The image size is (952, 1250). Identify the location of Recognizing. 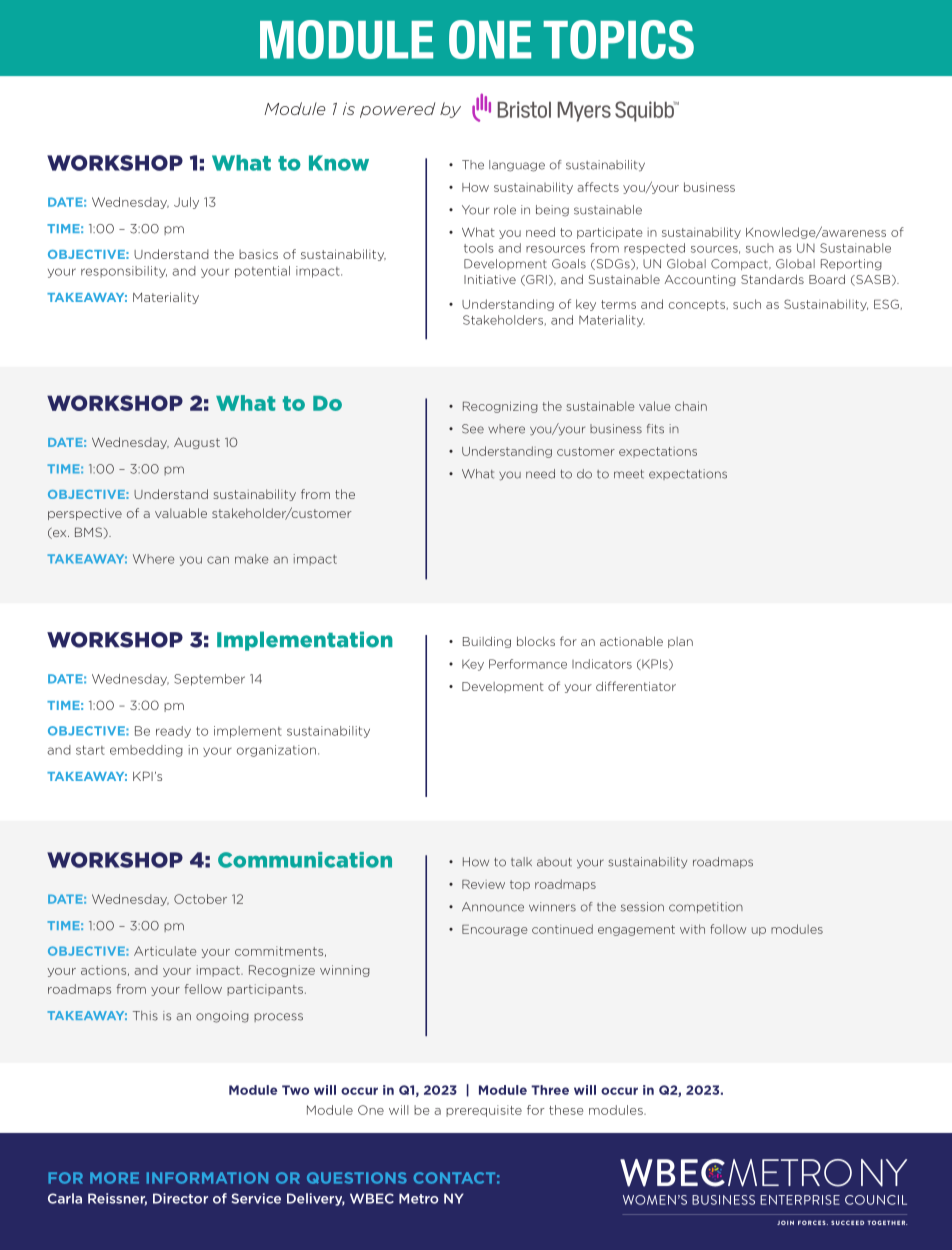
(500, 407).
